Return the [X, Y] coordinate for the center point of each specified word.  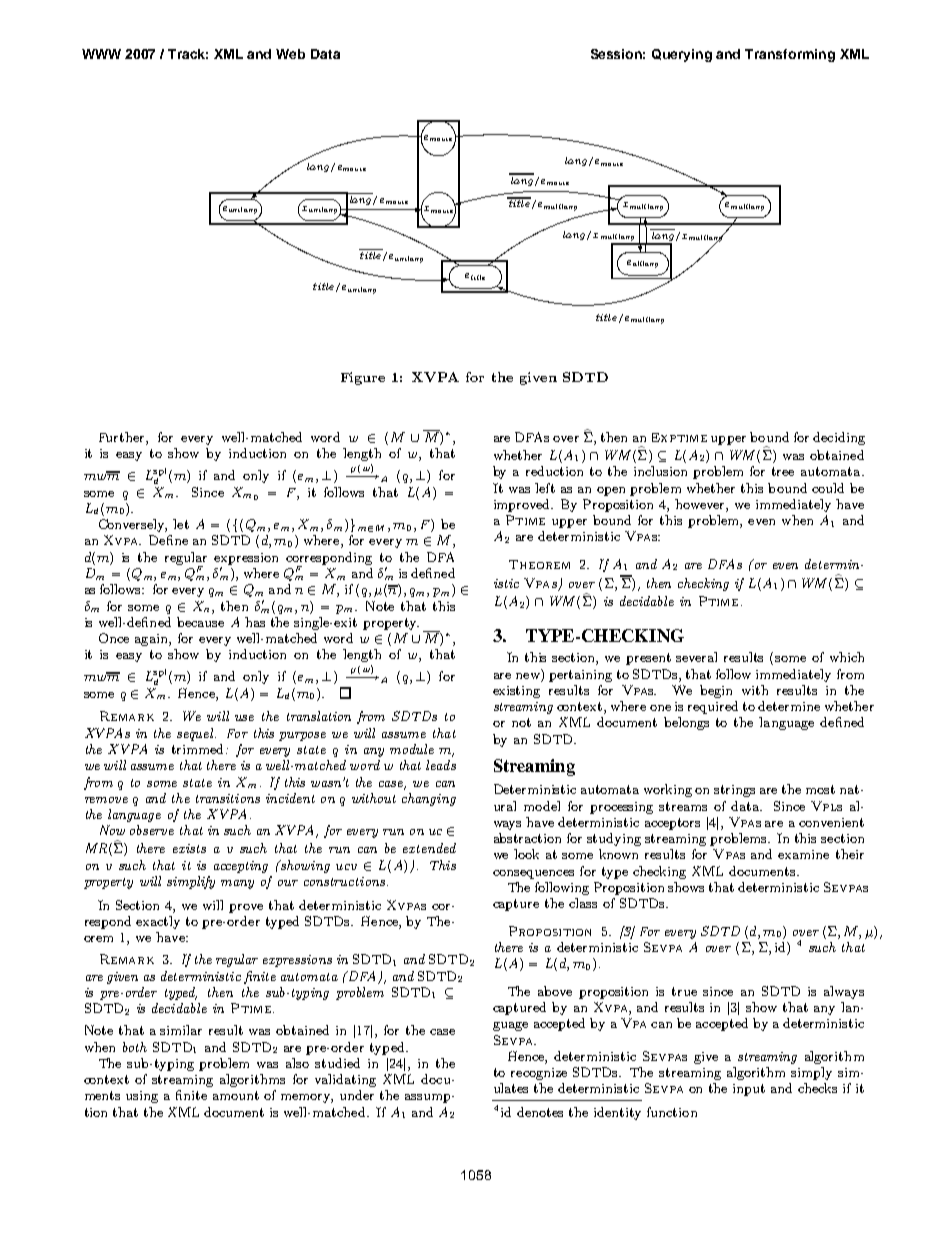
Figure [363, 378]
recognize [539, 1074]
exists [189, 848]
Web [290, 54]
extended [429, 848]
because [200, 622]
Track [188, 54]
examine [803, 854]
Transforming [790, 55]
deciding [839, 438]
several [696, 657]
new [528, 676]
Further [123, 438]
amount [236, 1095]
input [749, 1090]
